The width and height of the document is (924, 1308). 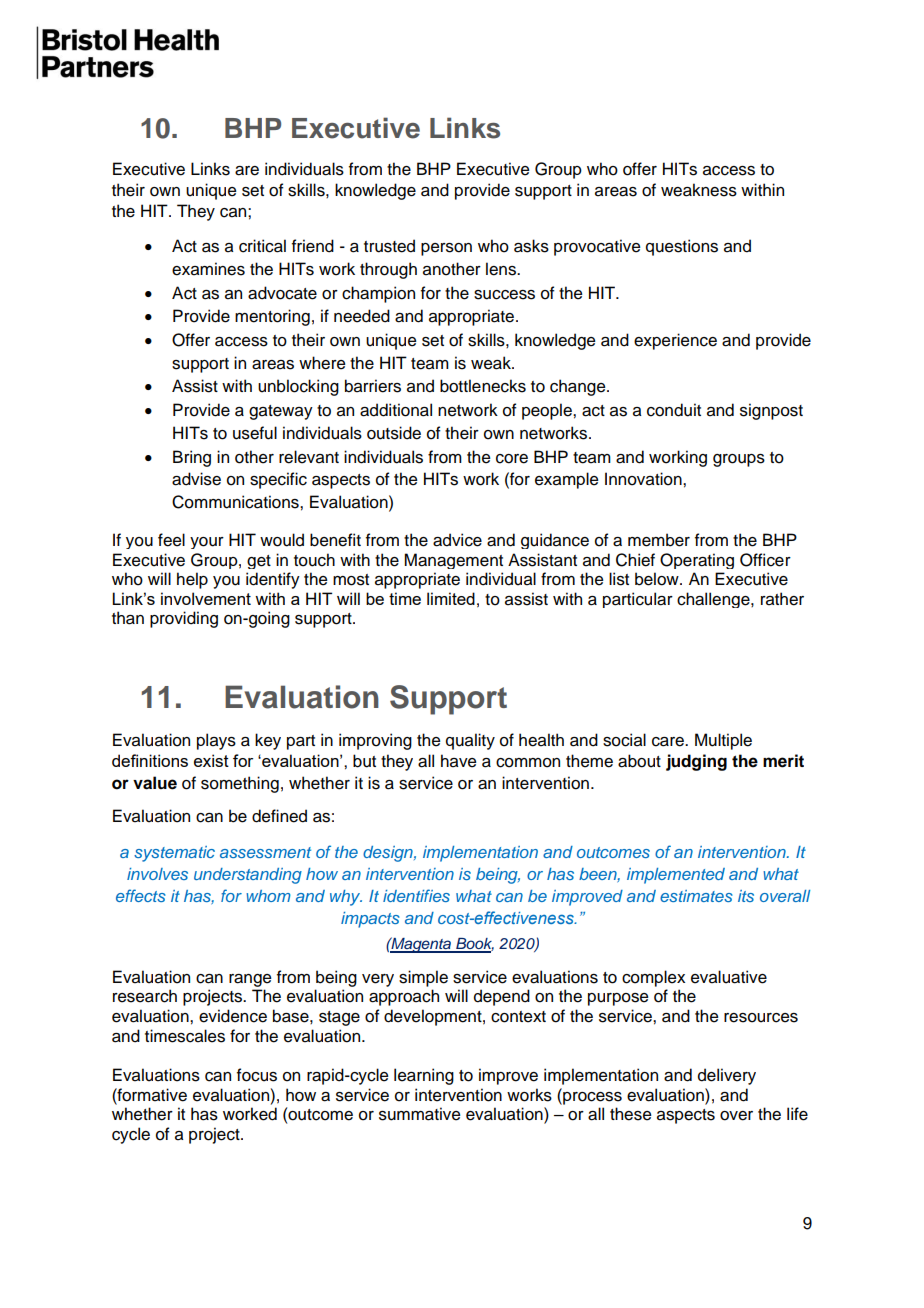 I want to click on advise, so click(x=196, y=479).
